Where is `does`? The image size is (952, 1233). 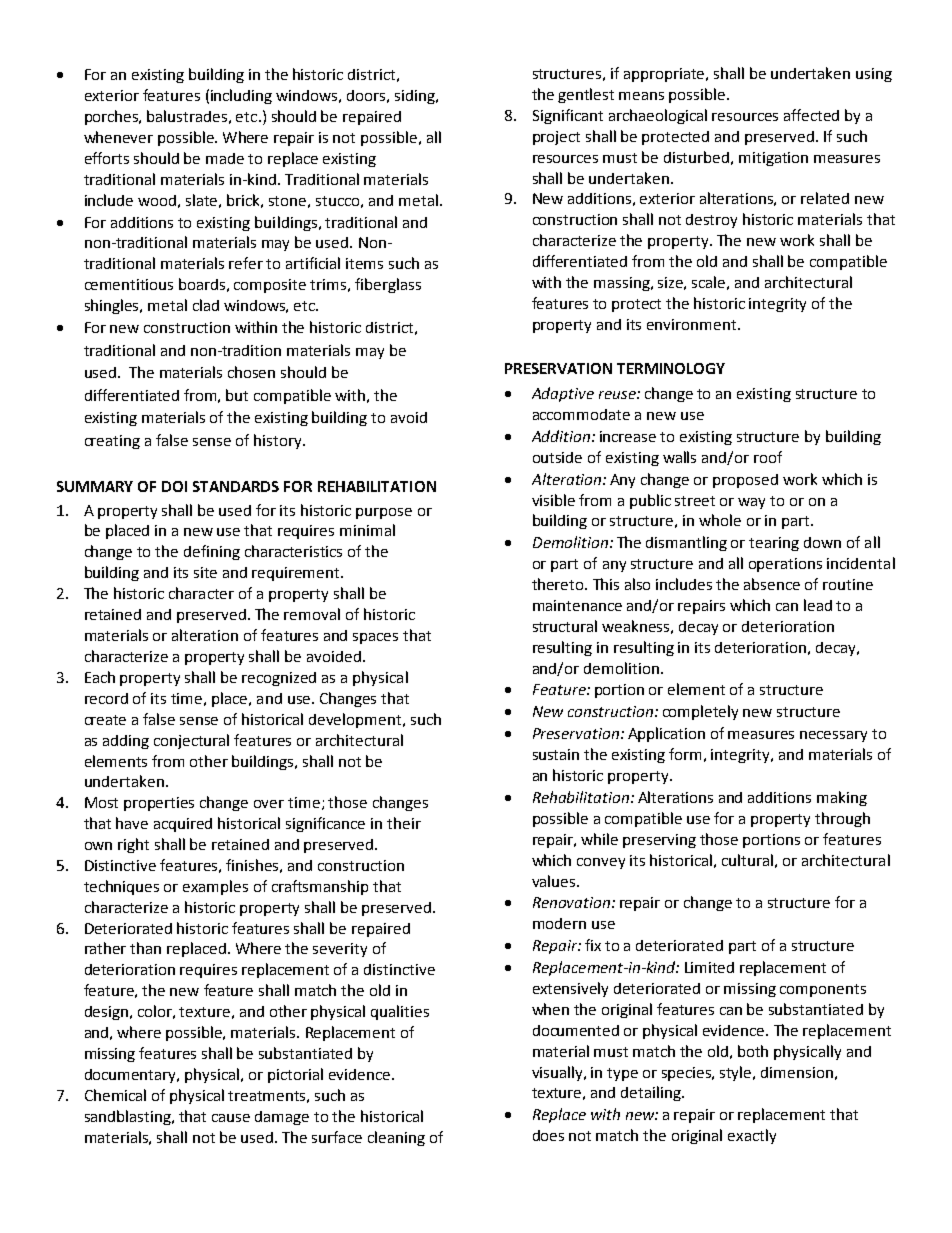
does is located at coordinates (548, 1135).
